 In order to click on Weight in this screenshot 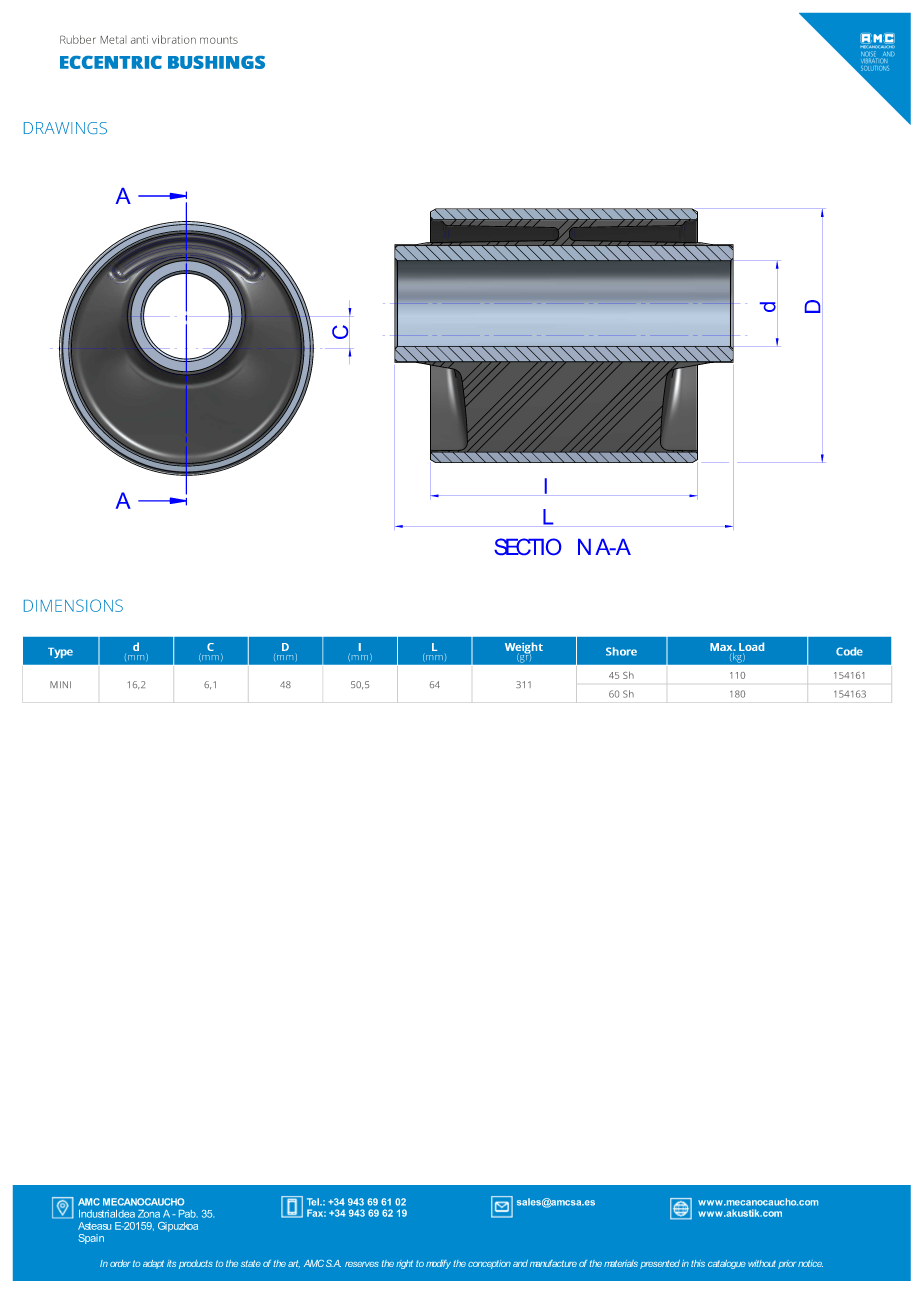, I will do `click(524, 649)`.
